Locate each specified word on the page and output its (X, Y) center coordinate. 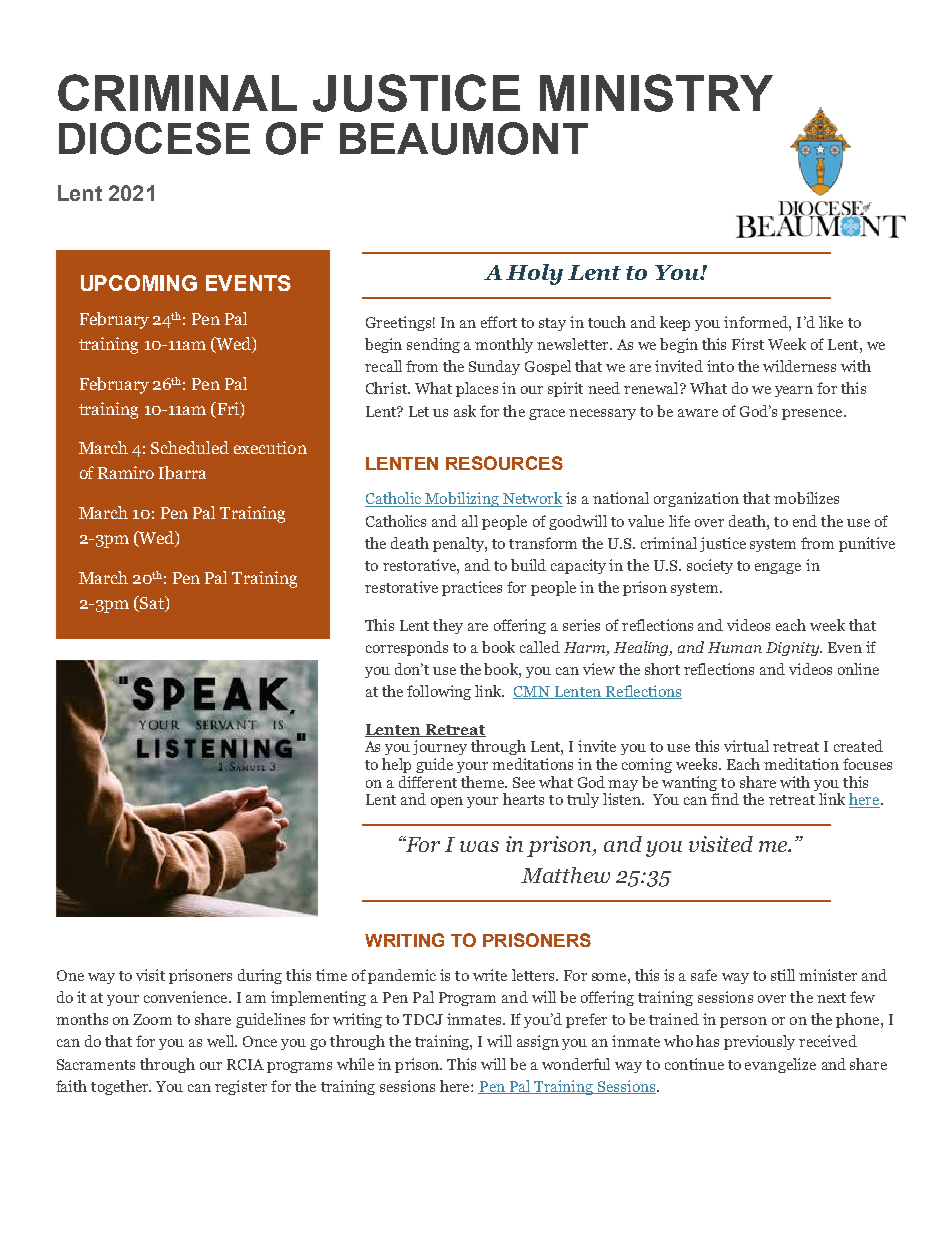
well (222, 1041)
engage (778, 568)
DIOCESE (154, 138)
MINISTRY (656, 93)
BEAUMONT (464, 138)
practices (472, 588)
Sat (152, 602)
